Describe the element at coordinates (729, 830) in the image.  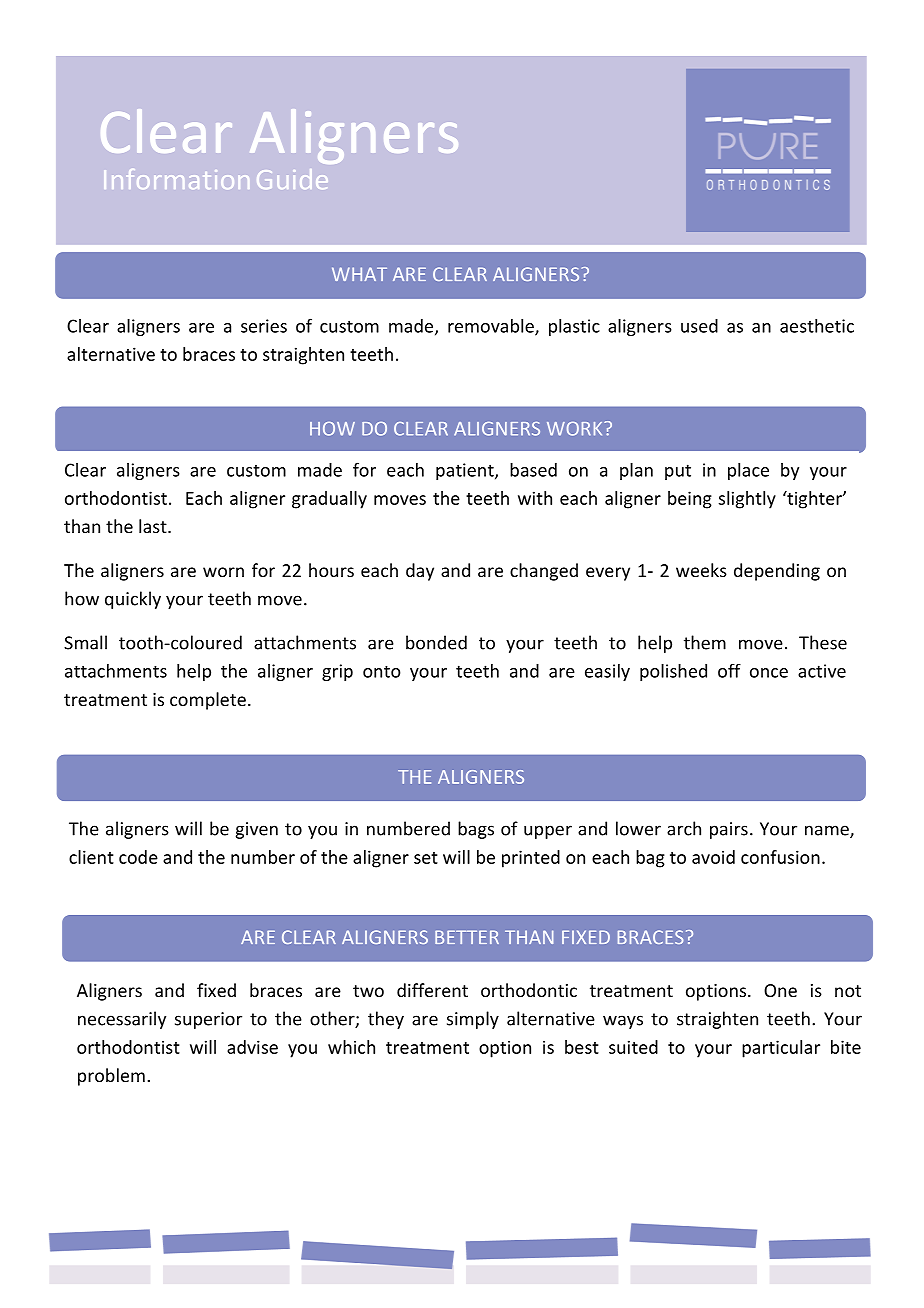
I see `pairs` at that location.
